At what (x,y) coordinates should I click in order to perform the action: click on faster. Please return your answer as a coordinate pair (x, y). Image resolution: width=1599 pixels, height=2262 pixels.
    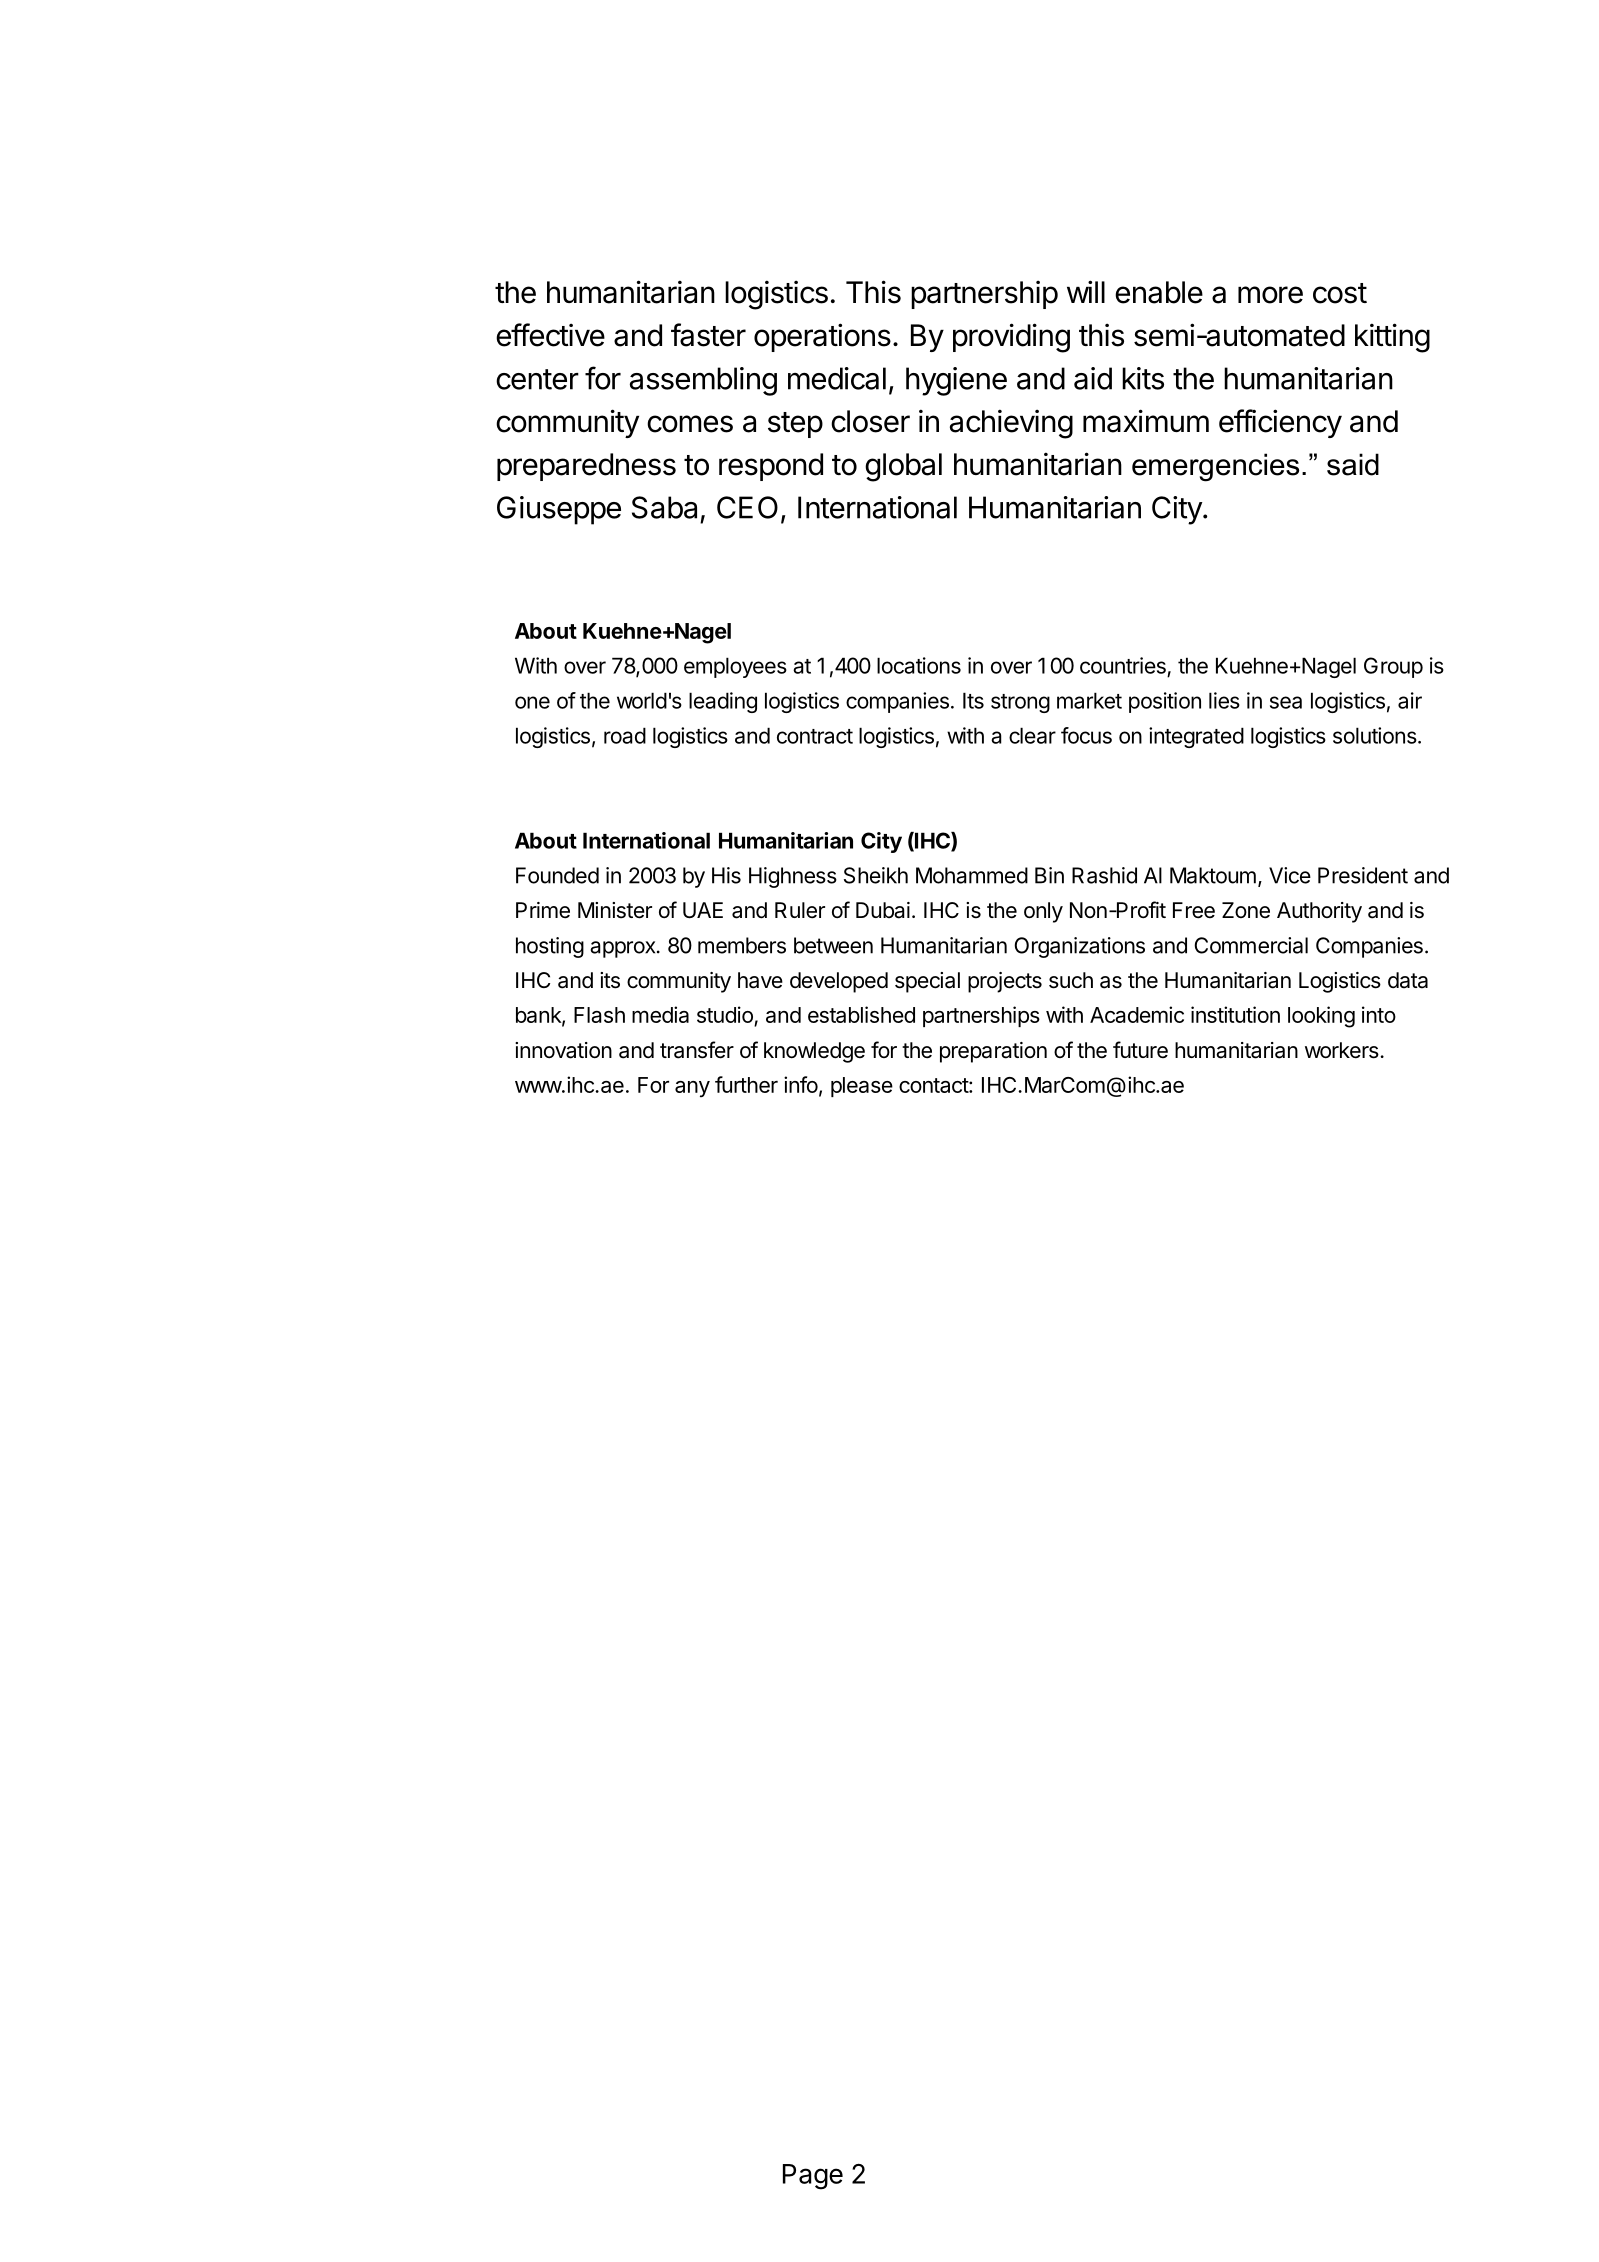
    Looking at the image, I should click on (708, 335).
